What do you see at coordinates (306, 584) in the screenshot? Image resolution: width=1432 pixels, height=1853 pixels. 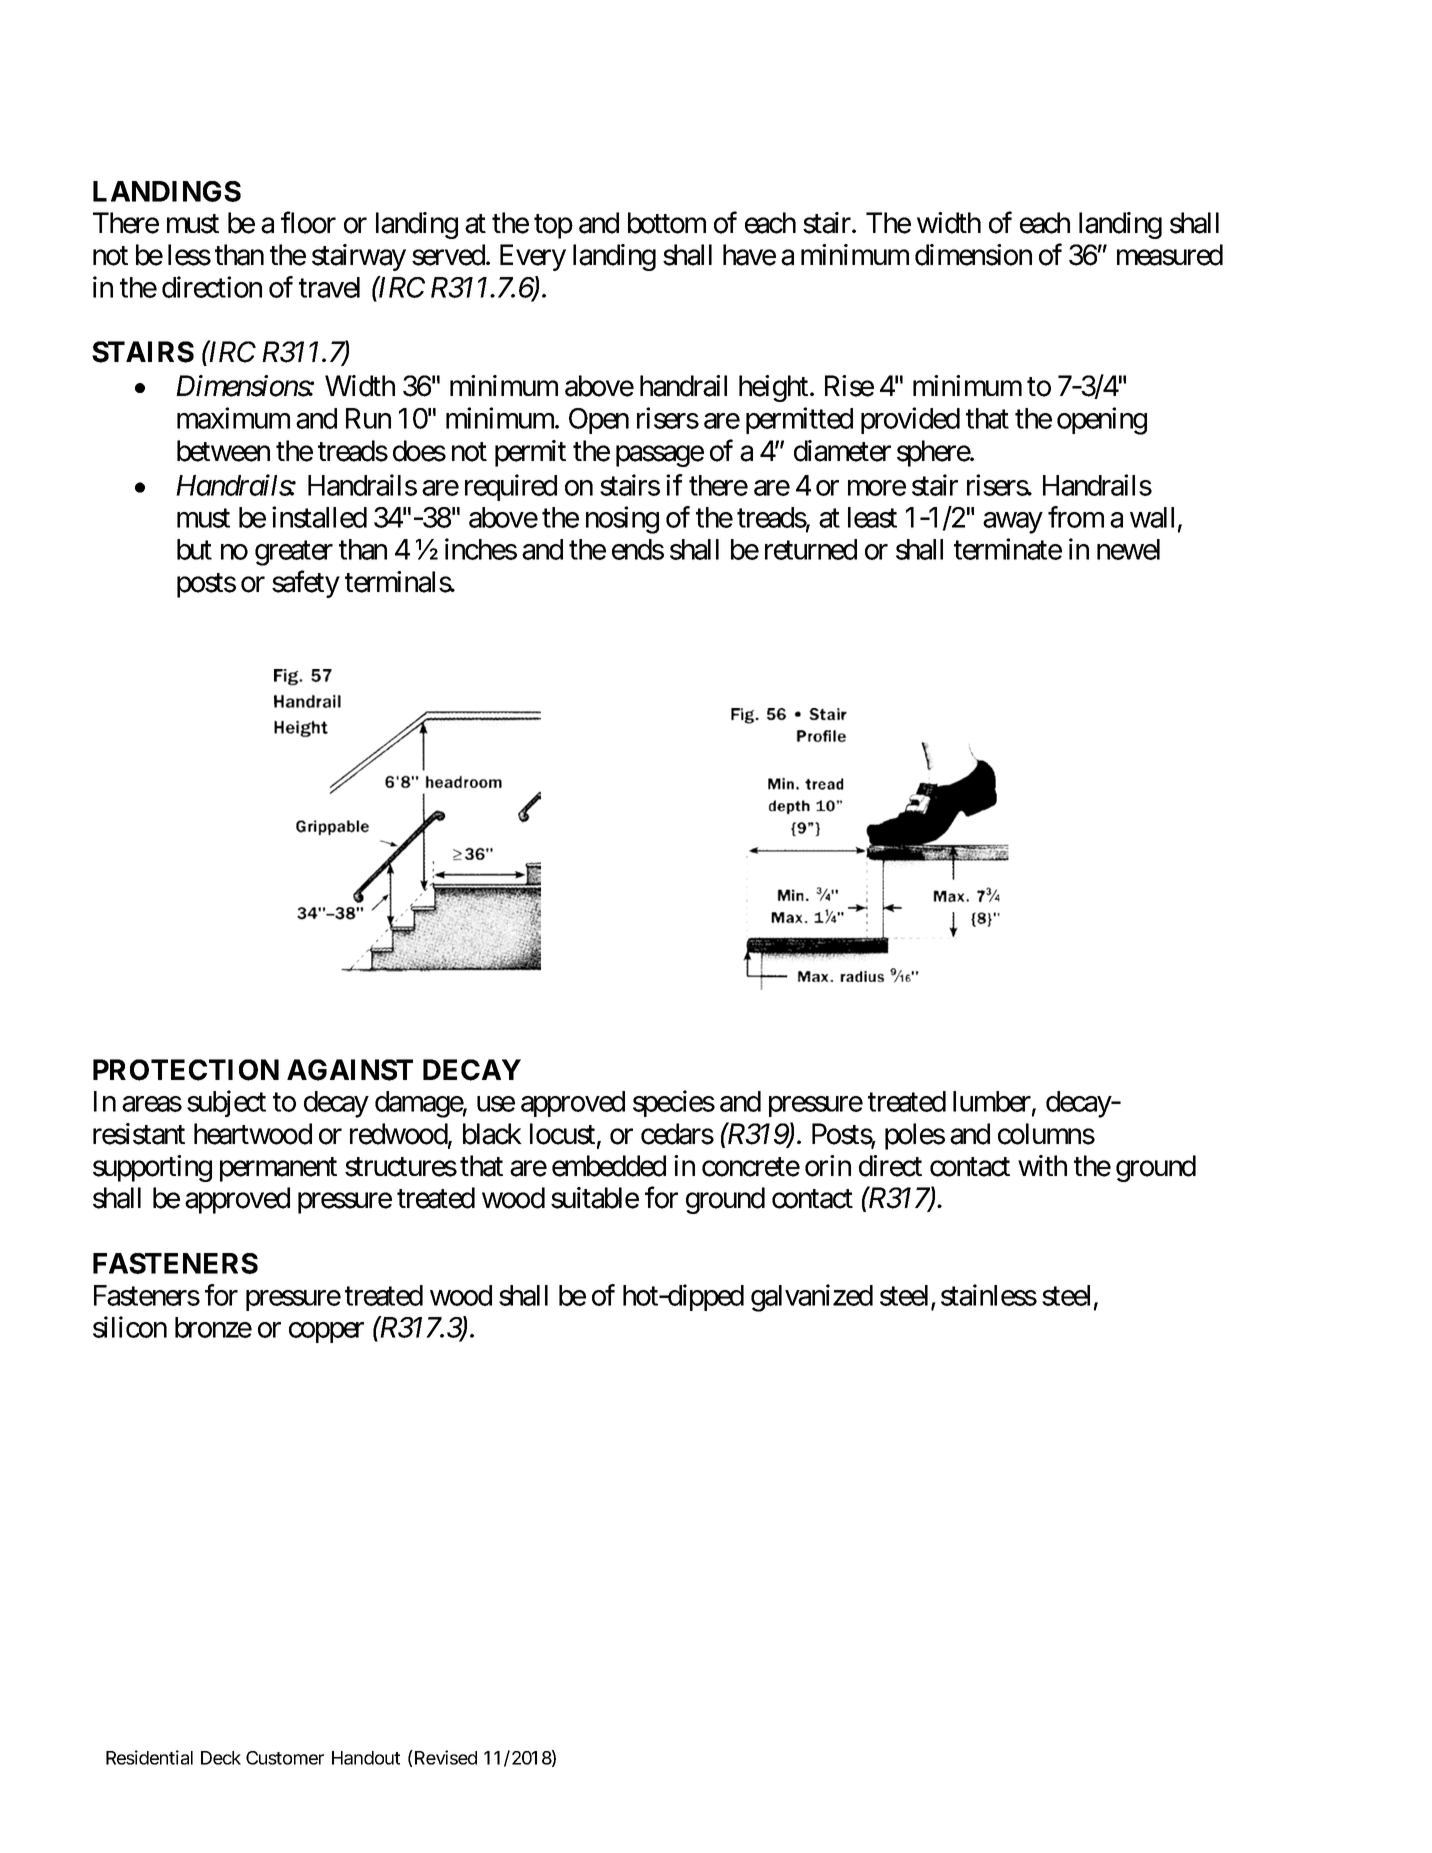 I see `safety` at bounding box center [306, 584].
